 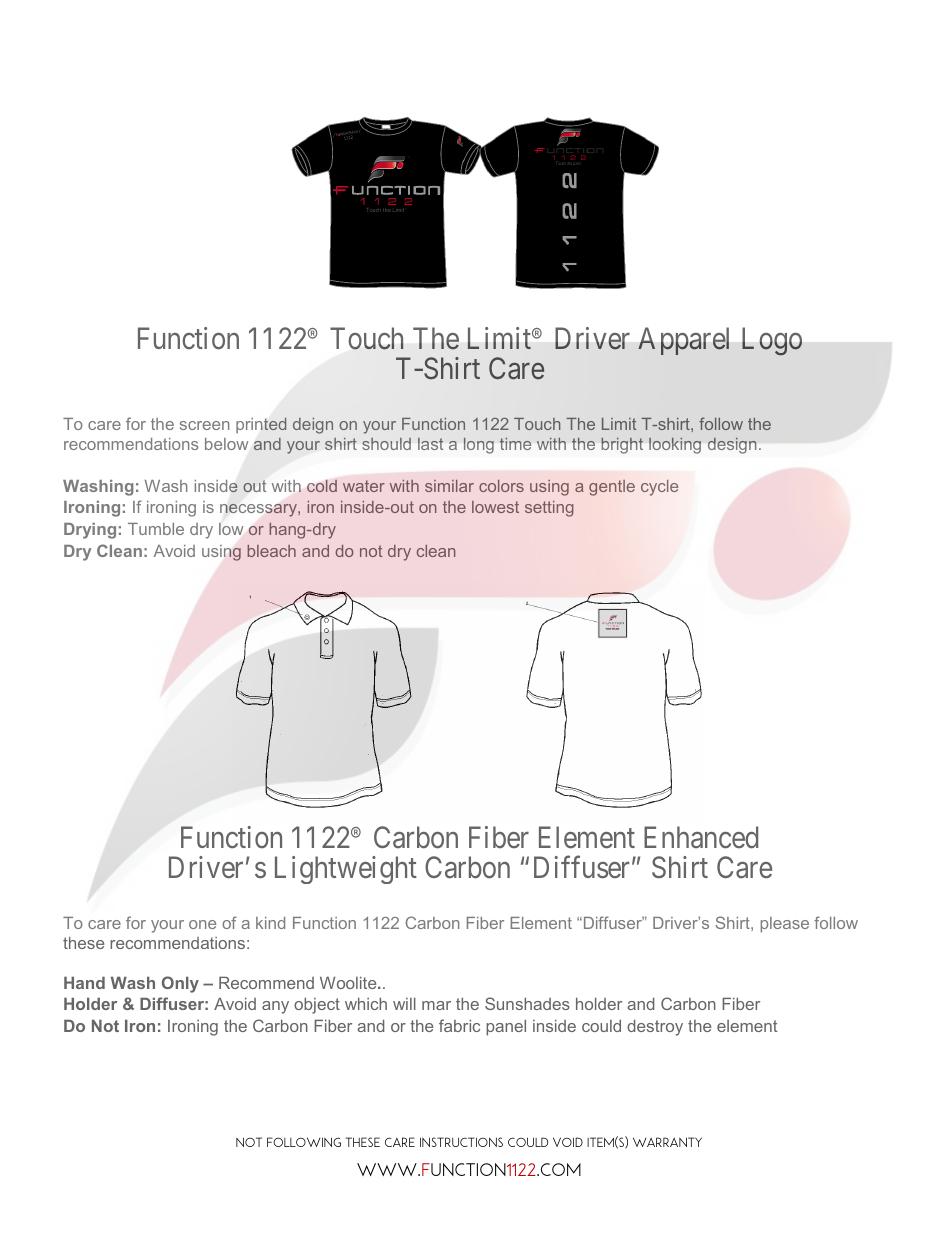 I want to click on one, so click(x=202, y=924).
